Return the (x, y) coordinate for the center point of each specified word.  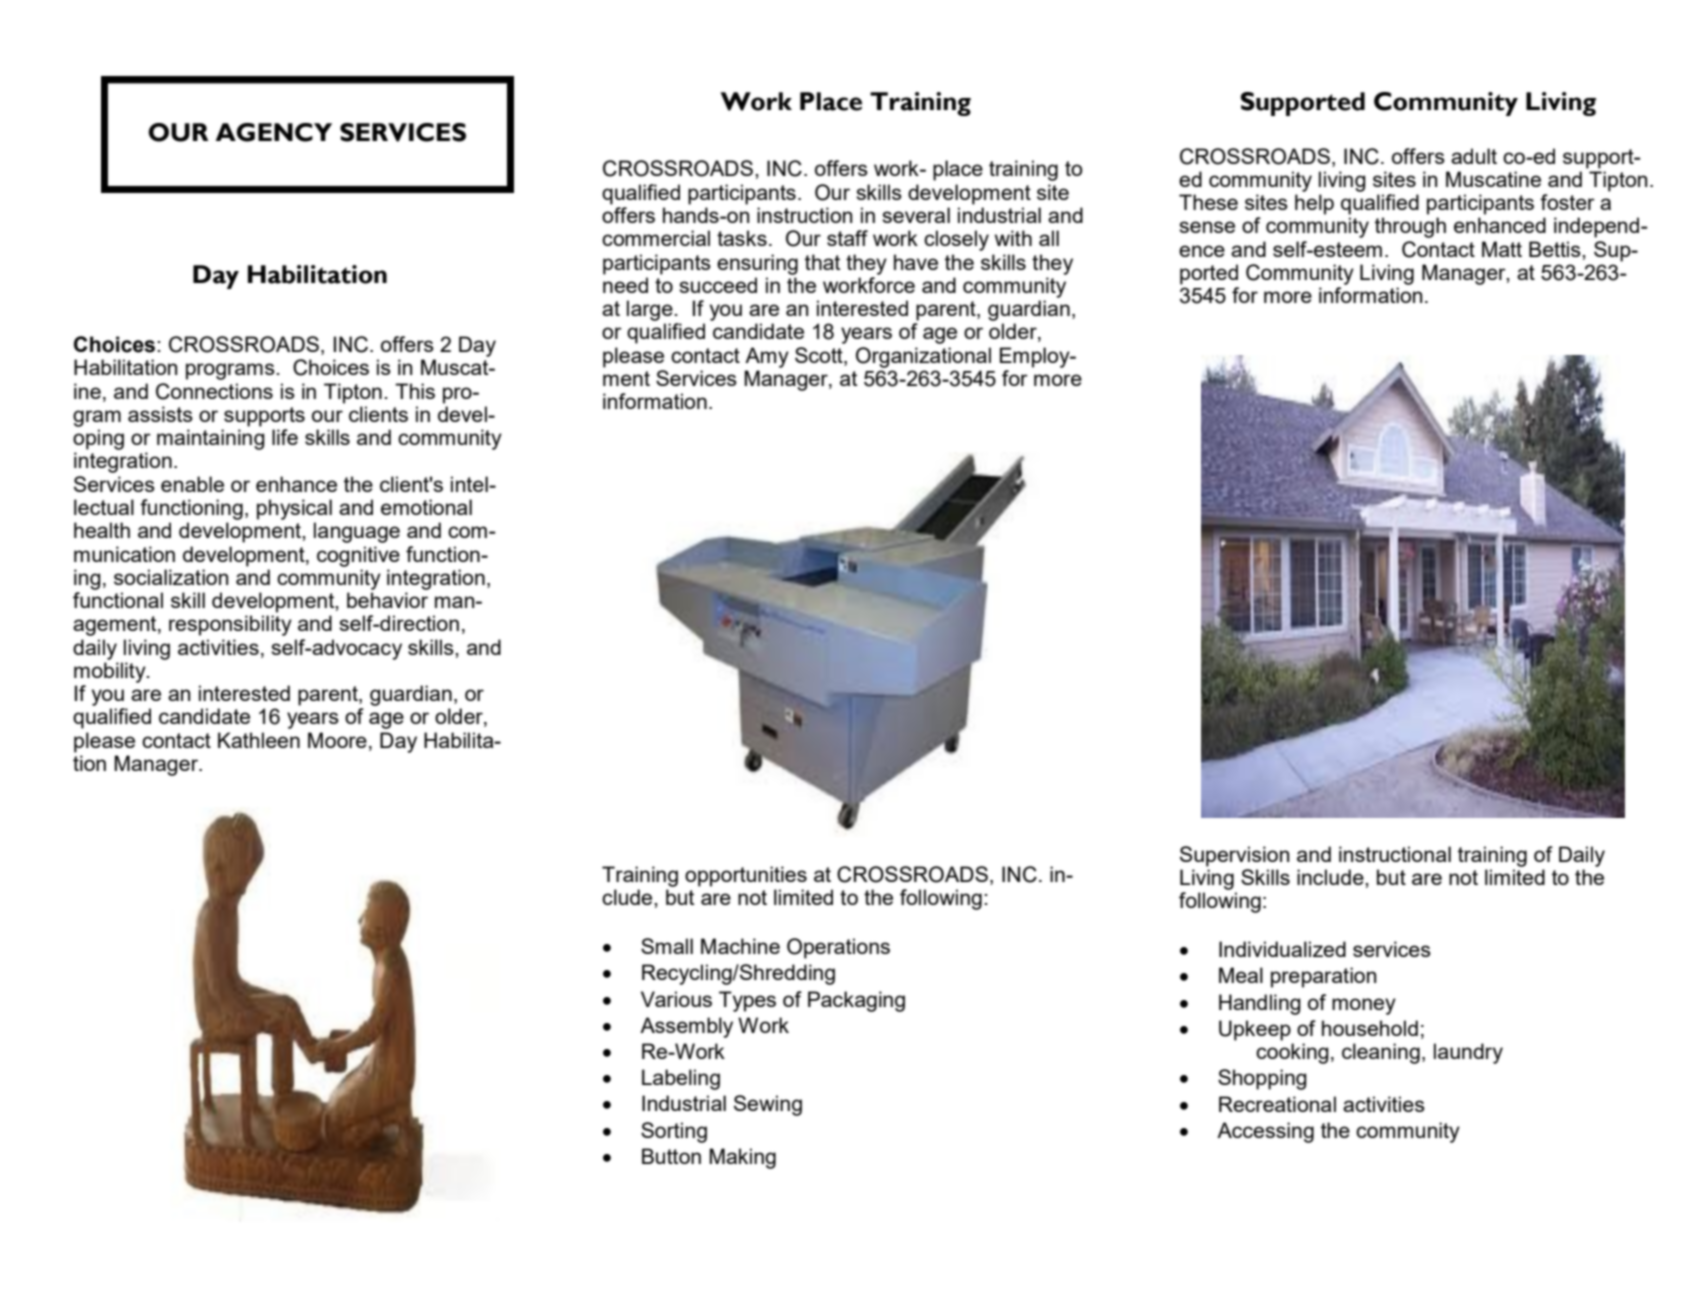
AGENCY (274, 132)
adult (1474, 156)
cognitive (358, 556)
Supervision (1234, 856)
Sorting (674, 1132)
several (916, 215)
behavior (387, 600)
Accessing (1265, 1132)
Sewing (768, 1105)
